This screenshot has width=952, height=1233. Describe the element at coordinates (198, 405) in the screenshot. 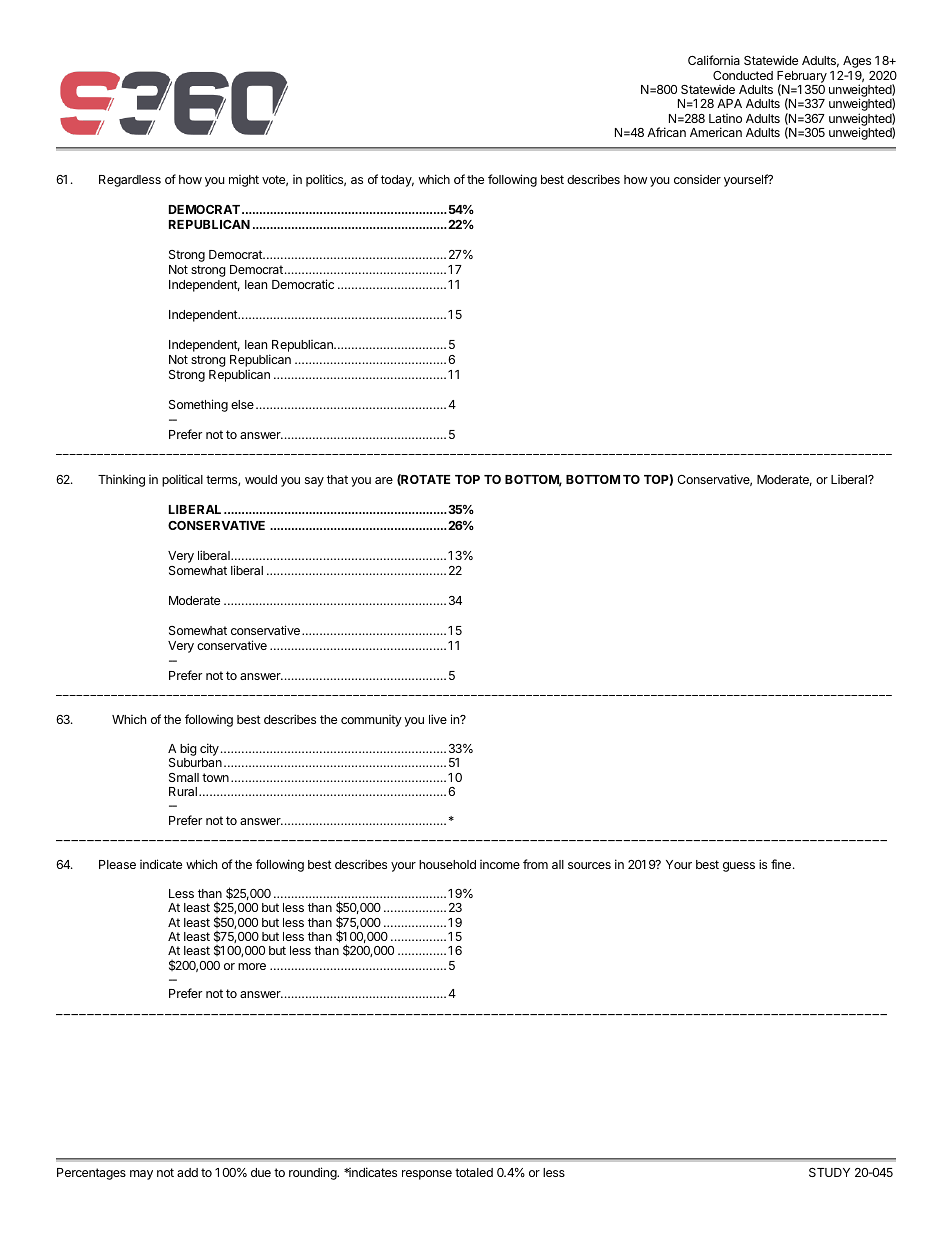

I see `Something` at that location.
